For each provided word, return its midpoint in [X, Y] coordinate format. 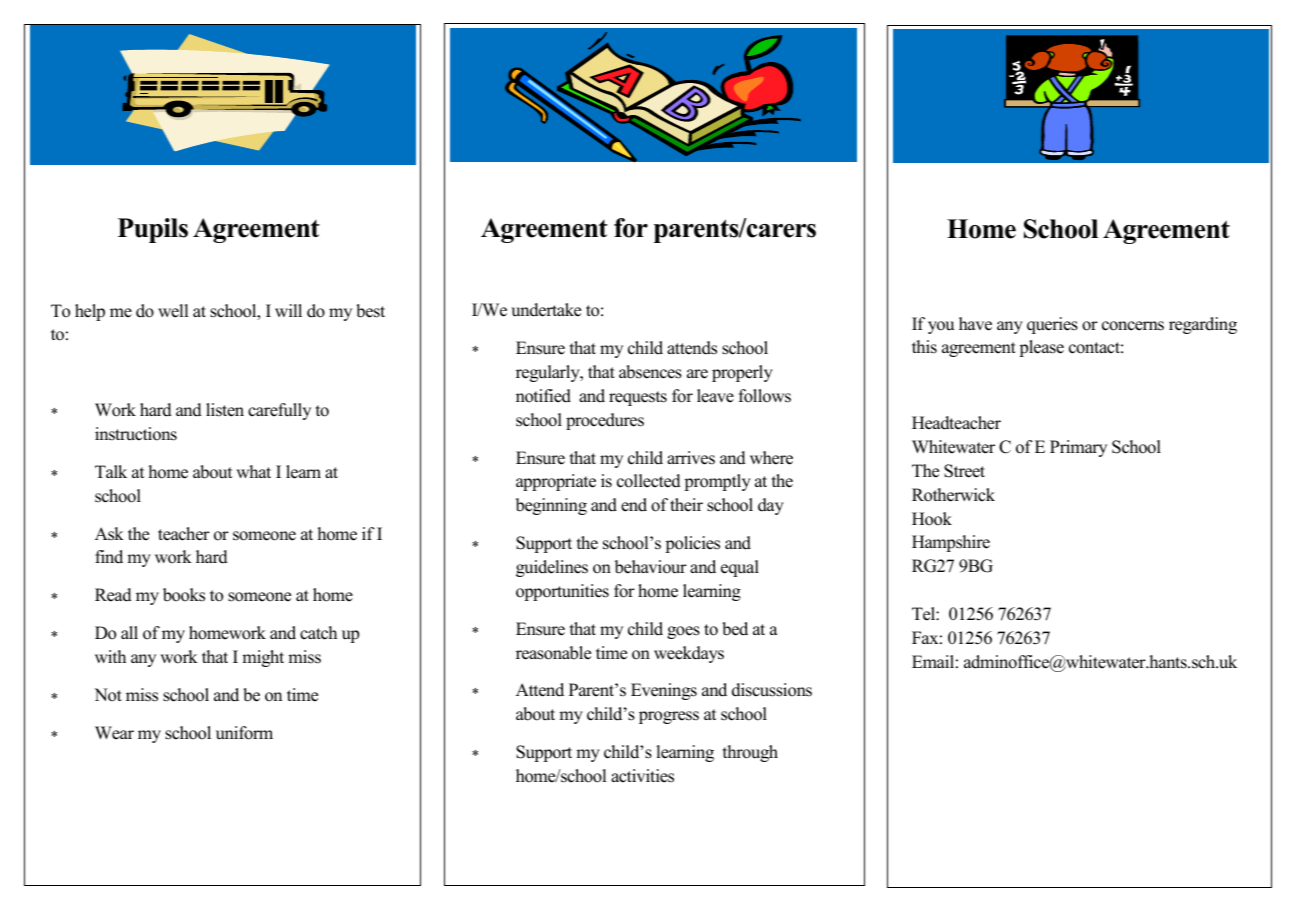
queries [1052, 325]
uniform [244, 733]
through [750, 753]
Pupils [153, 230]
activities [642, 776]
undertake [546, 310]
